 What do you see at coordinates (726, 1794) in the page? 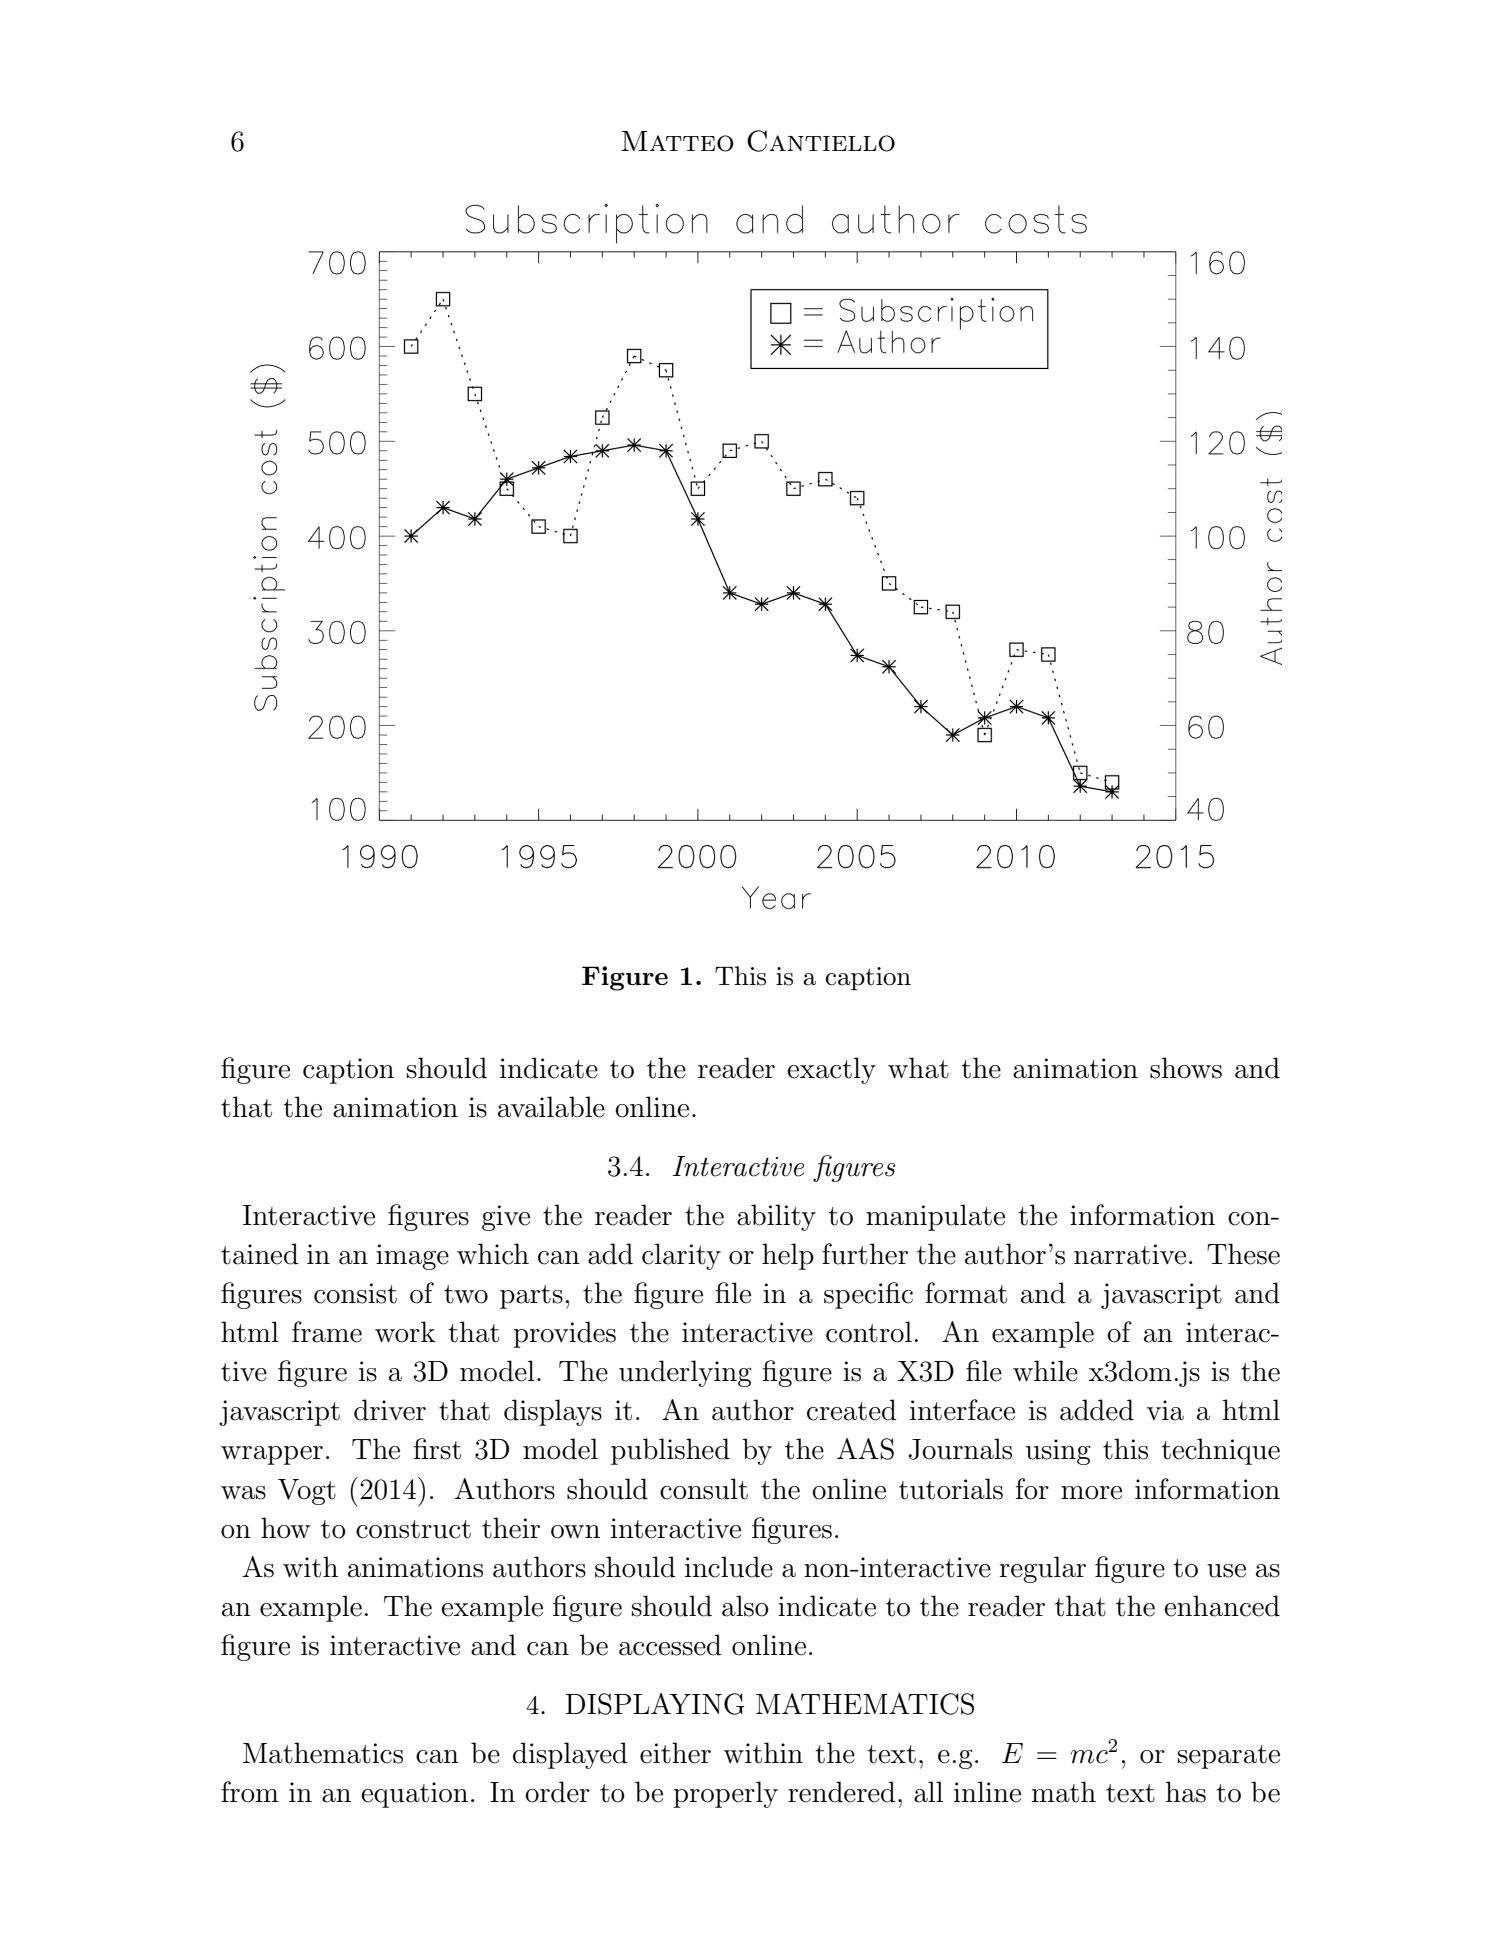
I see `properly` at bounding box center [726, 1794].
